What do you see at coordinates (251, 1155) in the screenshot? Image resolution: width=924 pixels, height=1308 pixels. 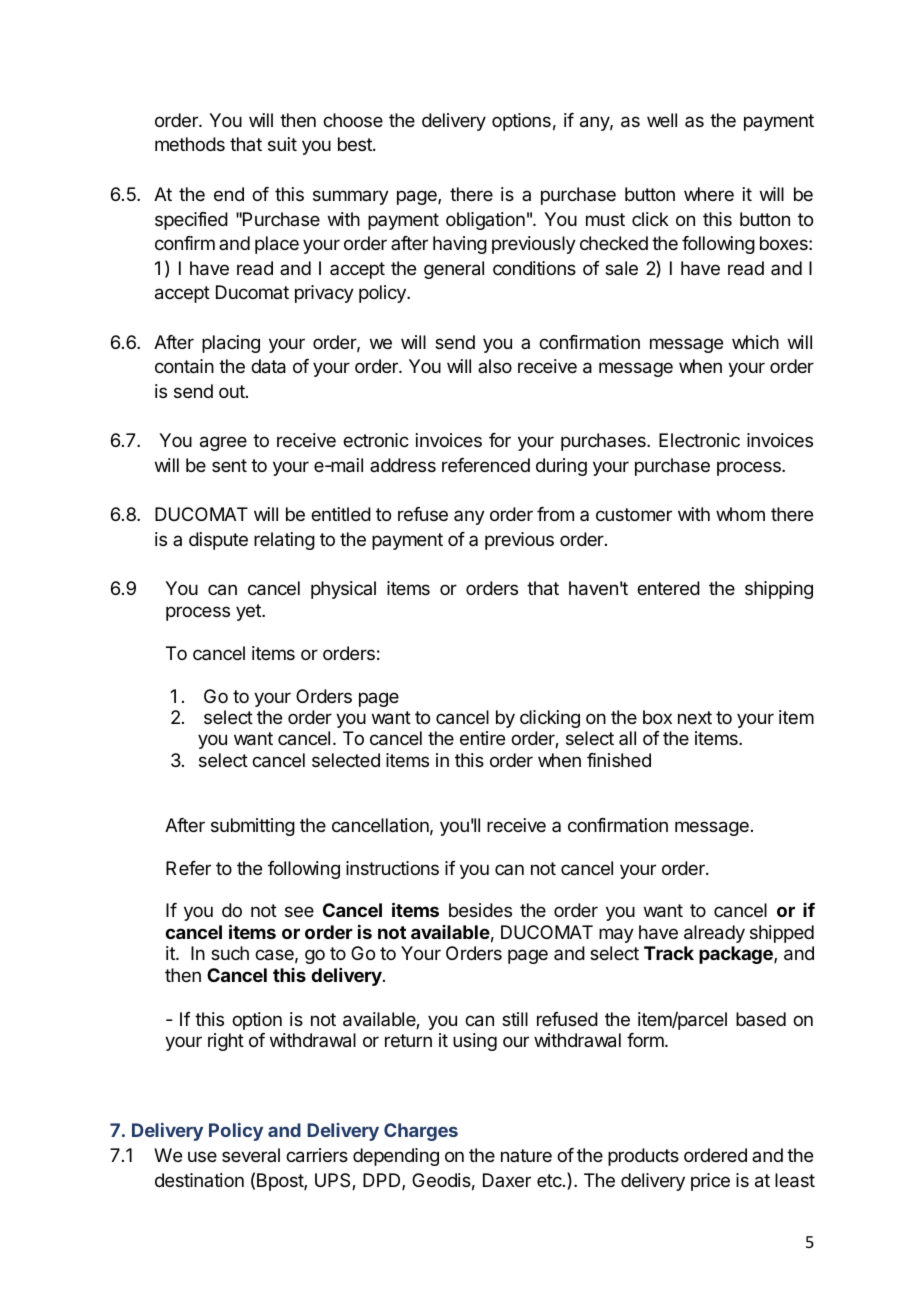 I see `several` at bounding box center [251, 1155].
